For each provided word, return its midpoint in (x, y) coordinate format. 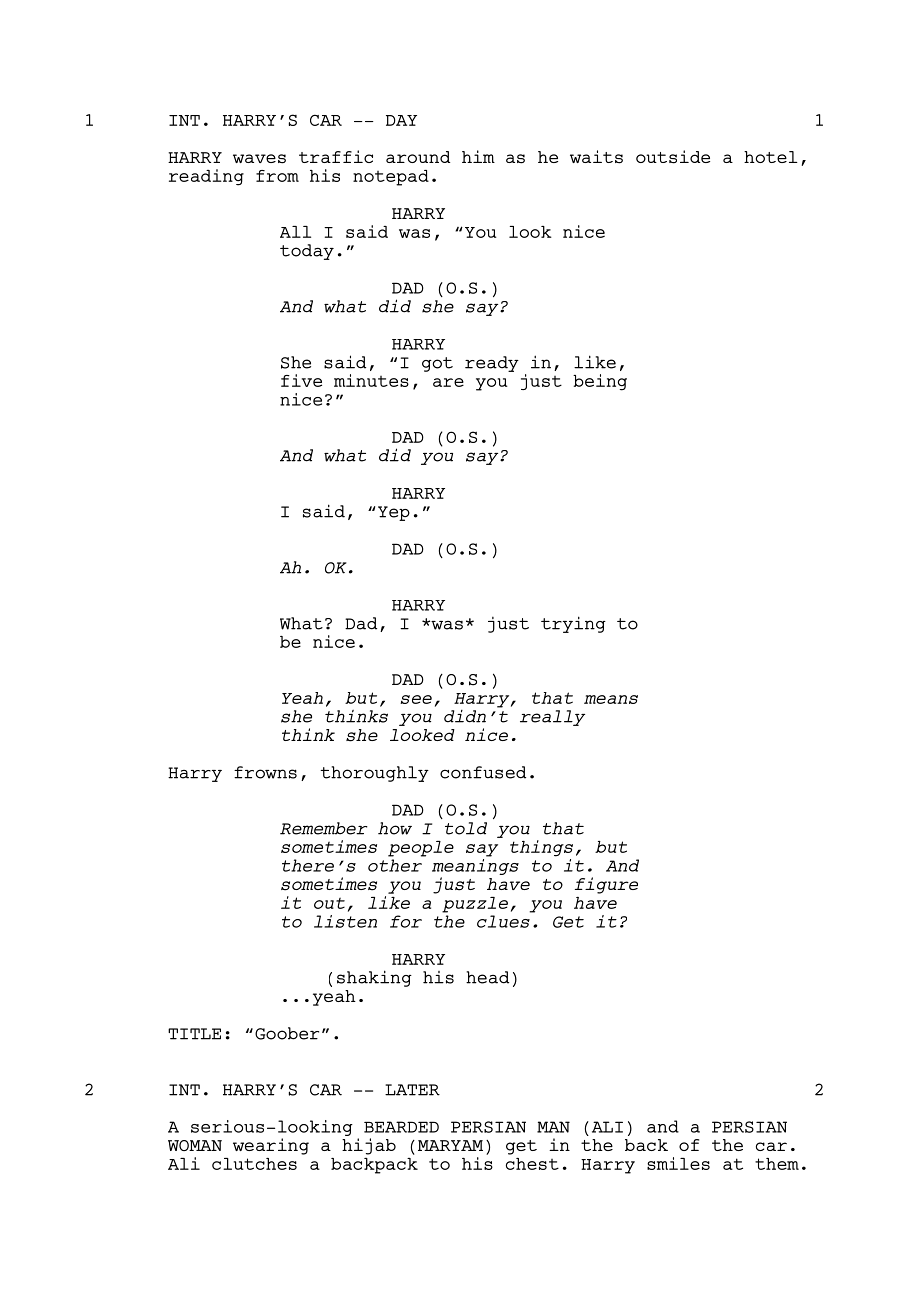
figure (606, 885)
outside (673, 157)
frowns (265, 772)
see (416, 699)
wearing (271, 1146)
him (478, 156)
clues (503, 921)
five (301, 380)
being (600, 382)
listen (345, 921)
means (611, 699)
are (448, 382)
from (277, 176)
